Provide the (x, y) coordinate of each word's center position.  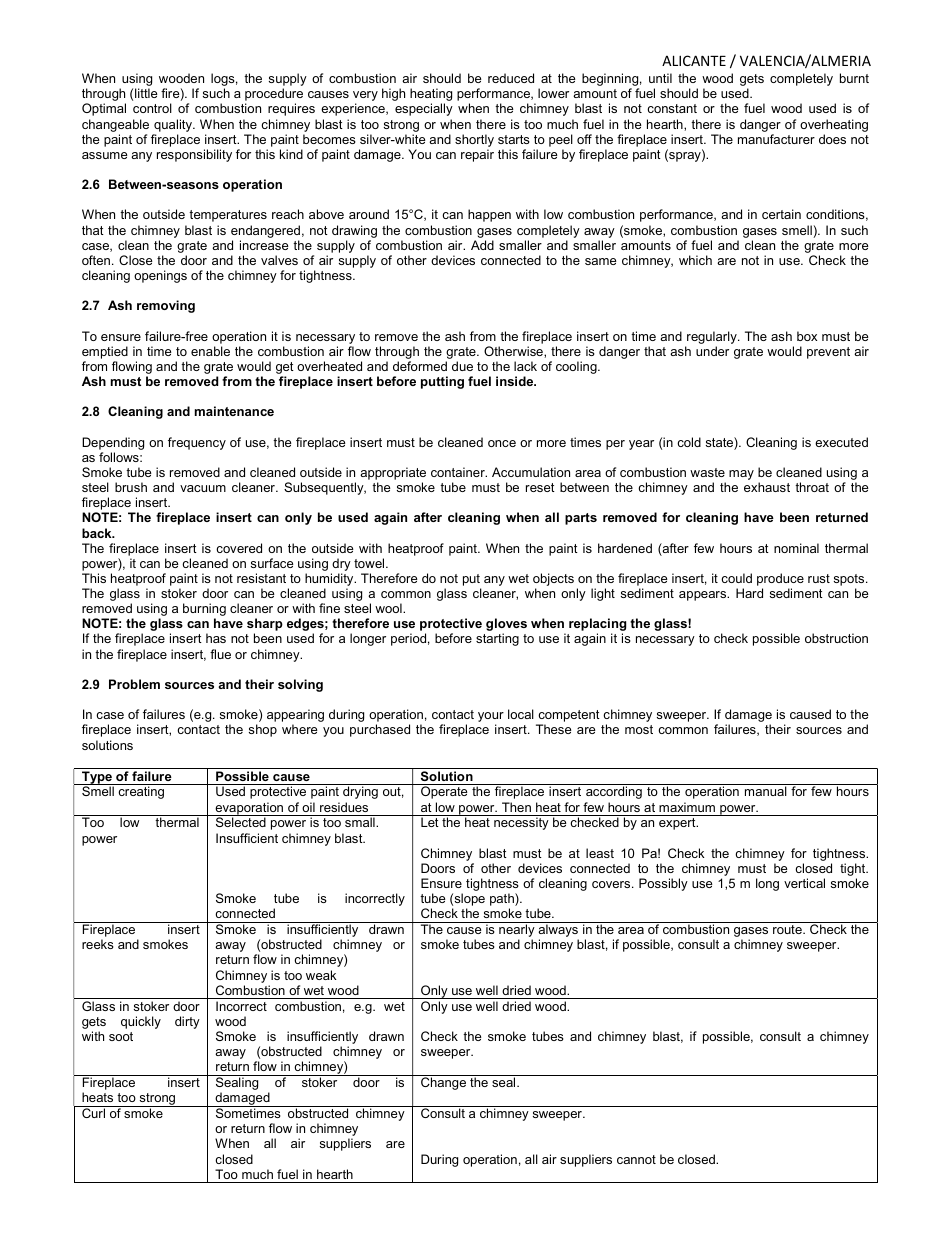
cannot (636, 1159)
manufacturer (776, 139)
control (152, 108)
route (788, 929)
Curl (94, 1112)
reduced (511, 78)
